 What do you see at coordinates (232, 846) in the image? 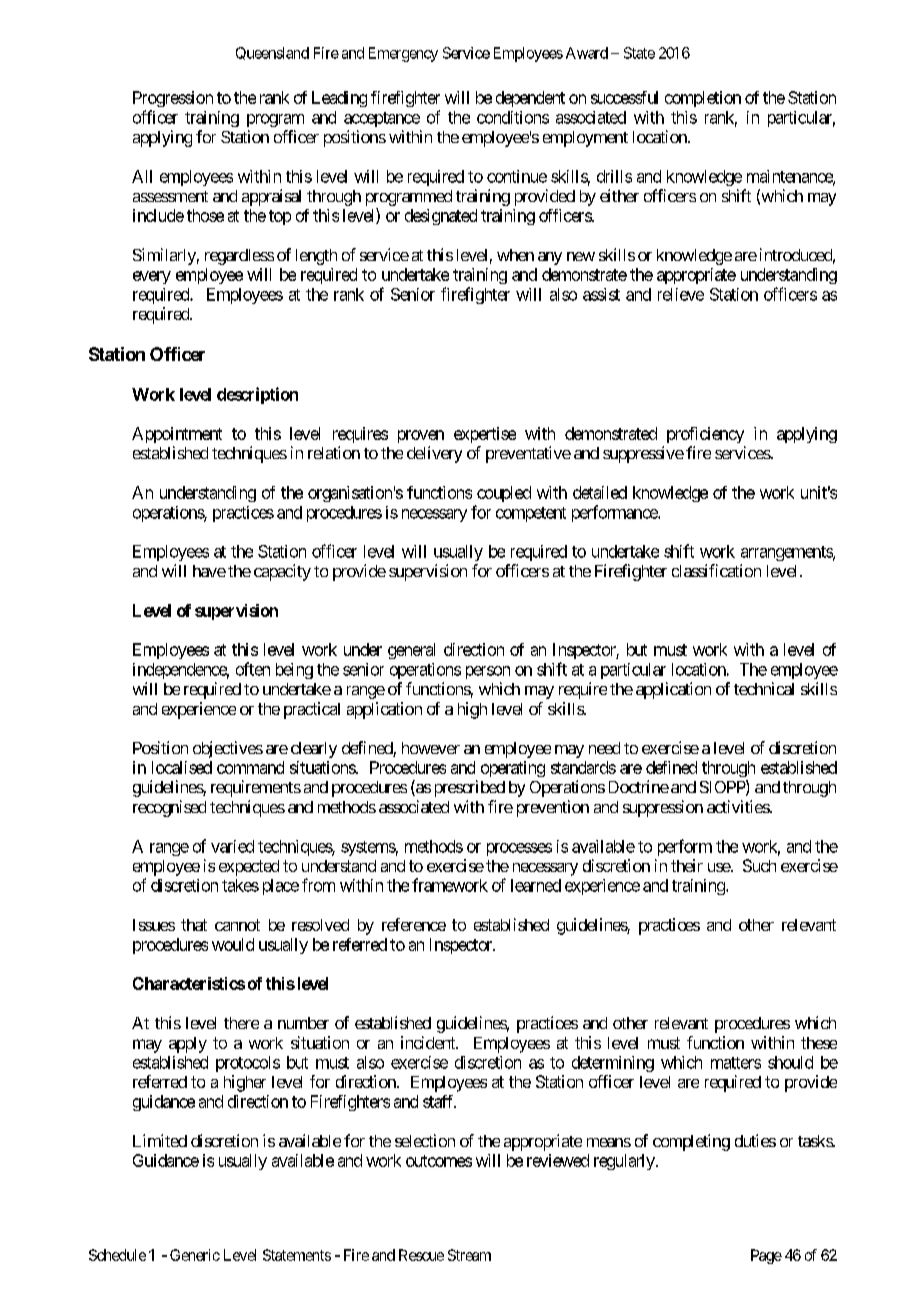
I see `varied` at bounding box center [232, 846].
